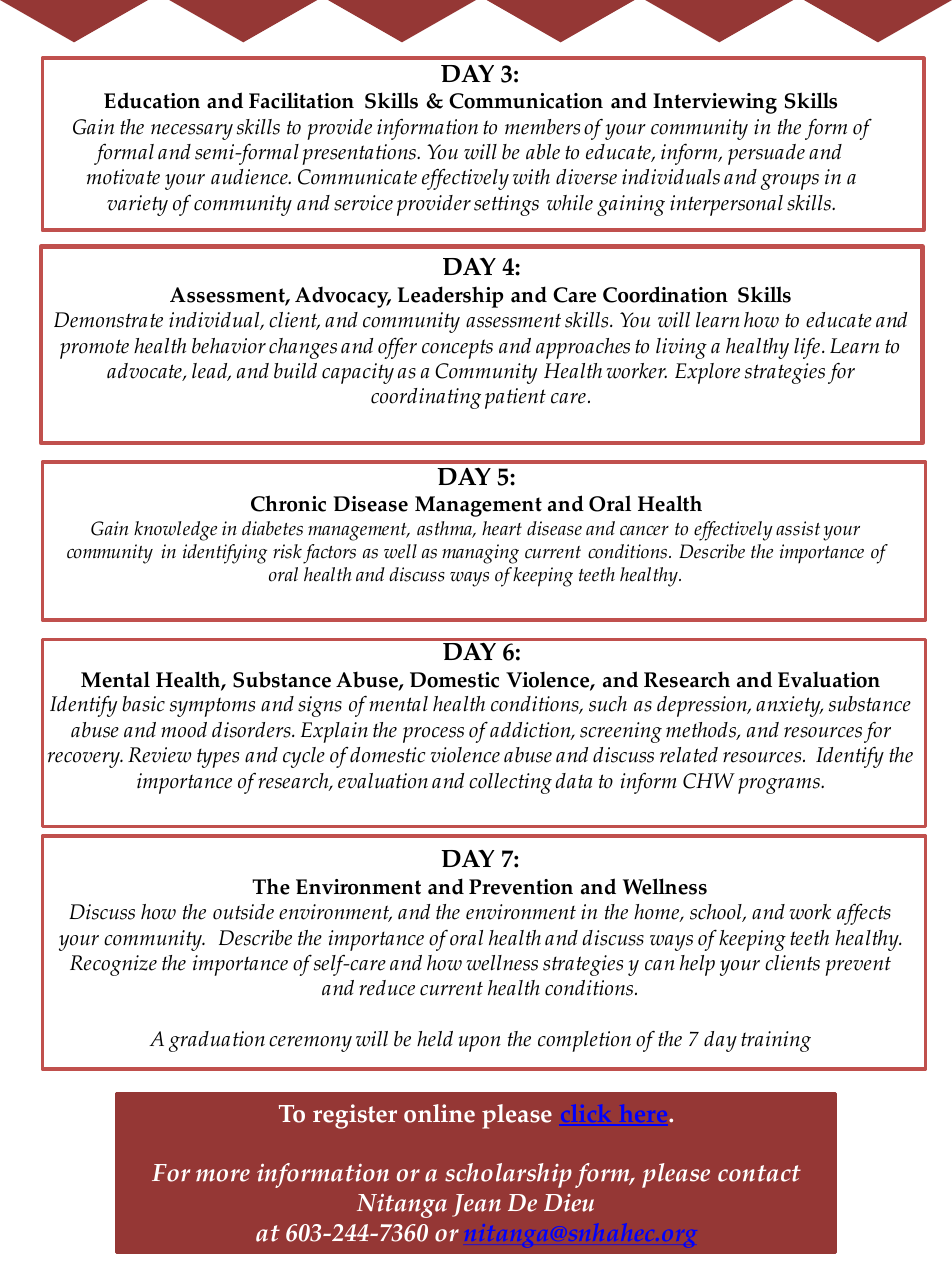  Describe the element at coordinates (542, 127) in the image. I see `members` at that location.
